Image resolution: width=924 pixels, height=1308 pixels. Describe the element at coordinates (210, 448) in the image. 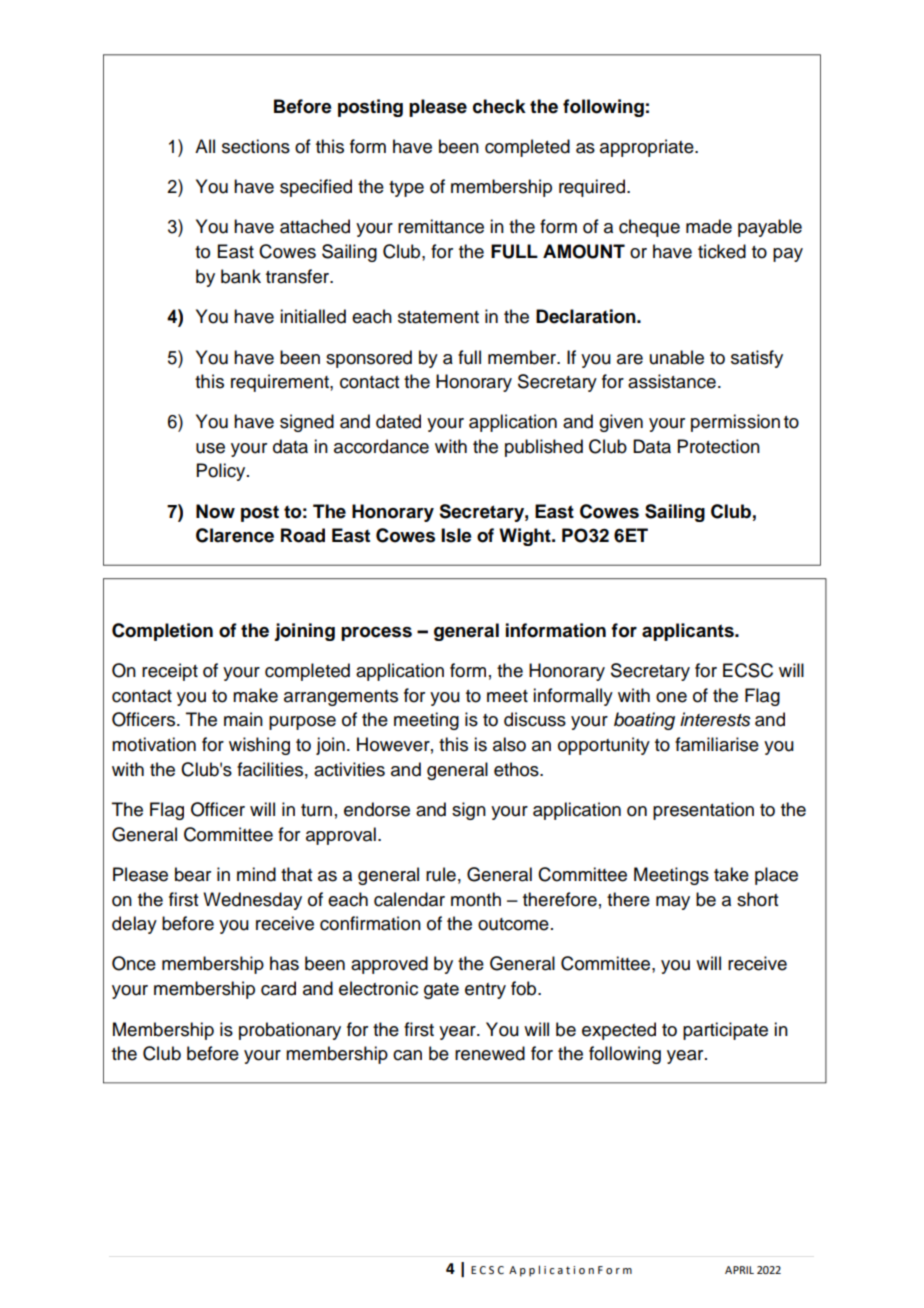

I see `use` at that location.
